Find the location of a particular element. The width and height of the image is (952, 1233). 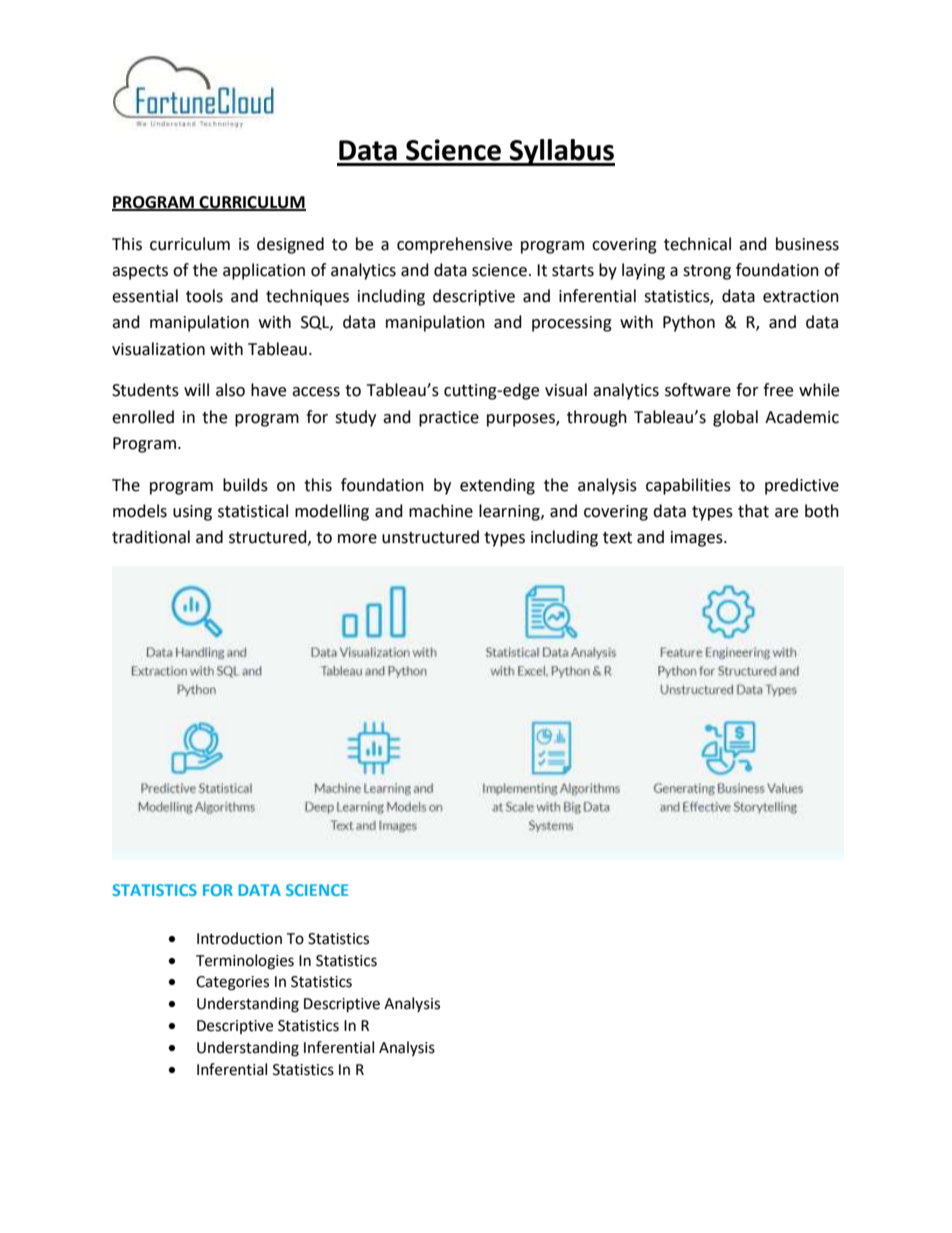

designed is located at coordinates (290, 245).
